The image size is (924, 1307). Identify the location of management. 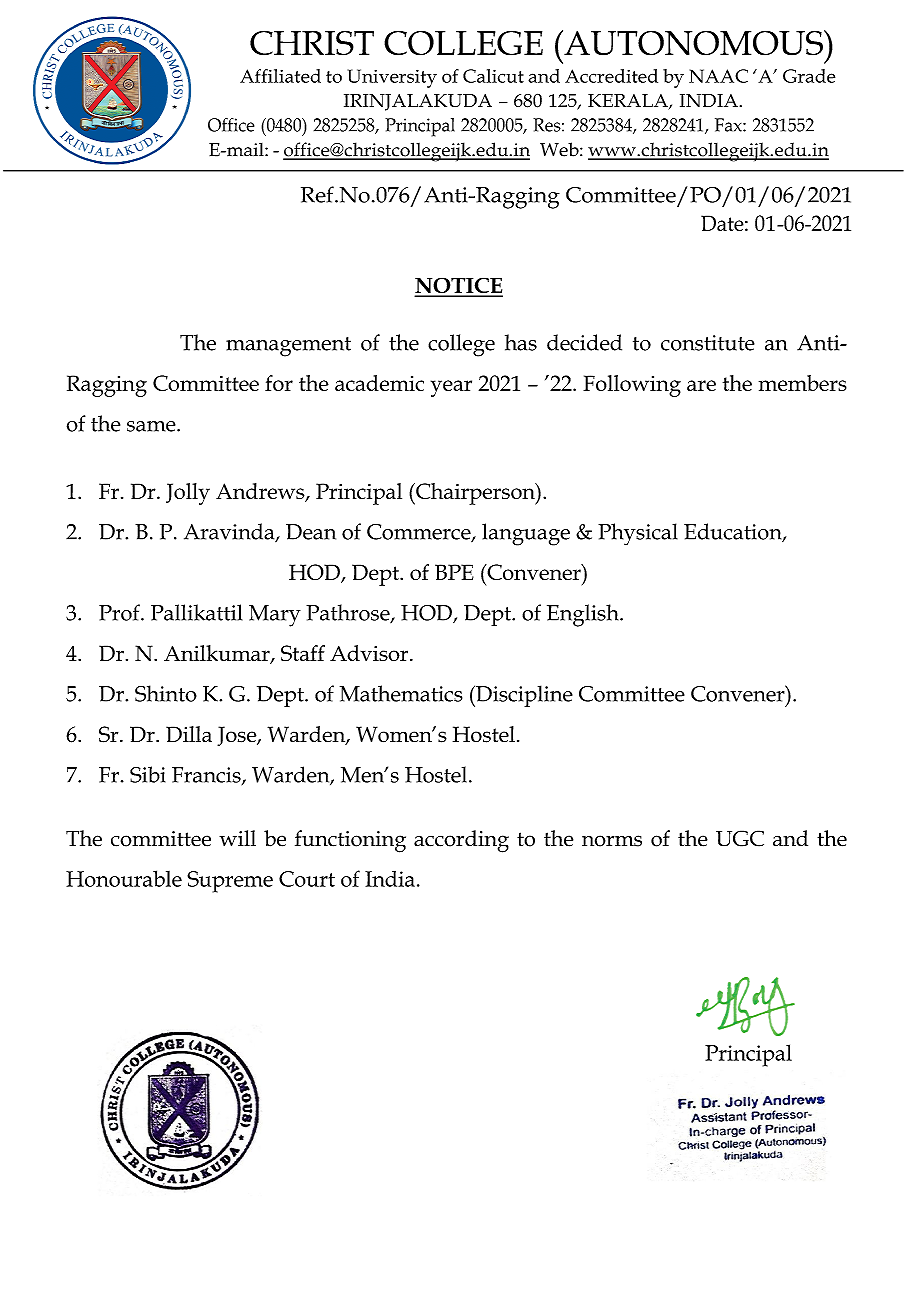
(288, 347).
